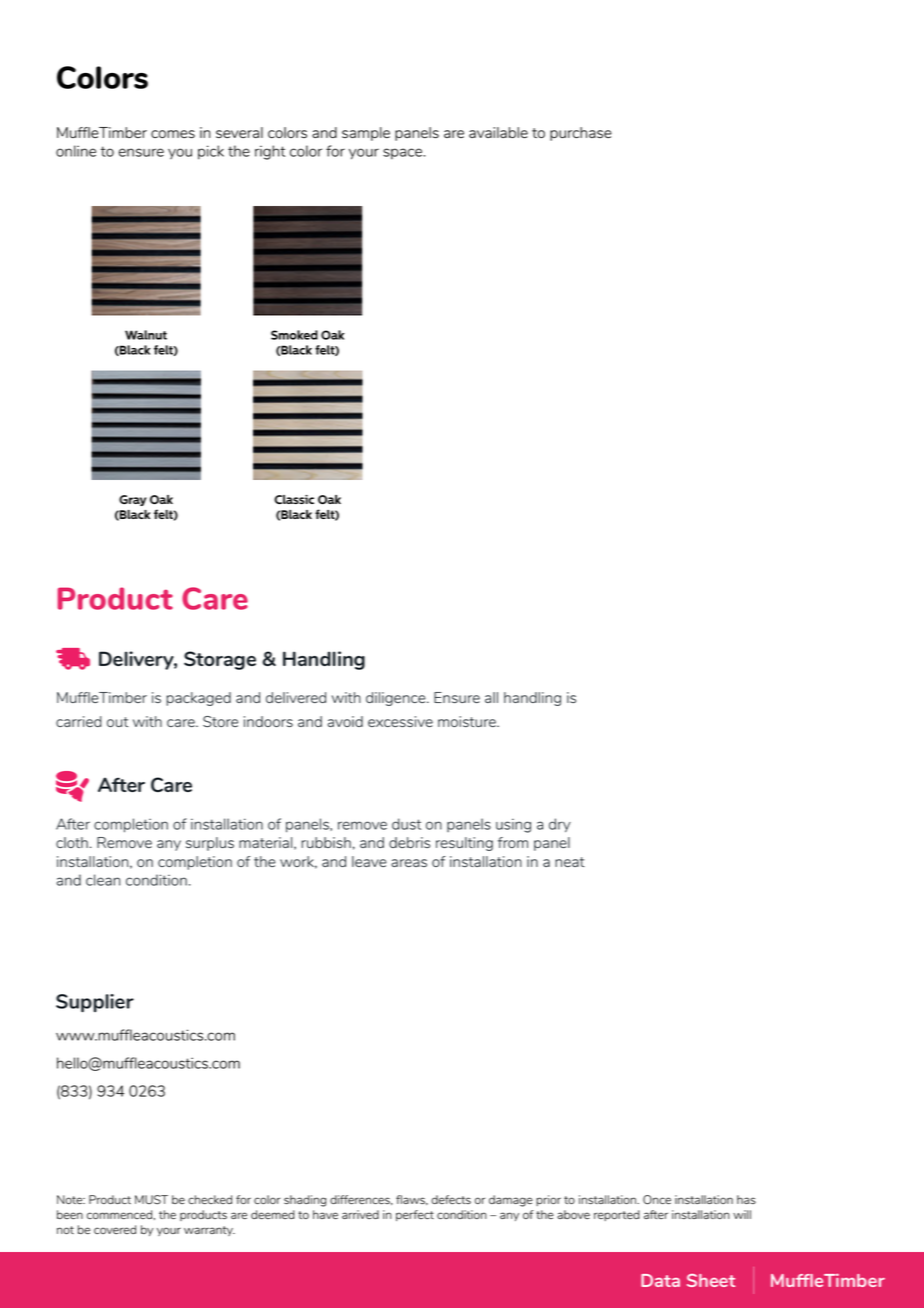 Image resolution: width=924 pixels, height=1308 pixels. I want to click on comes, so click(173, 134).
